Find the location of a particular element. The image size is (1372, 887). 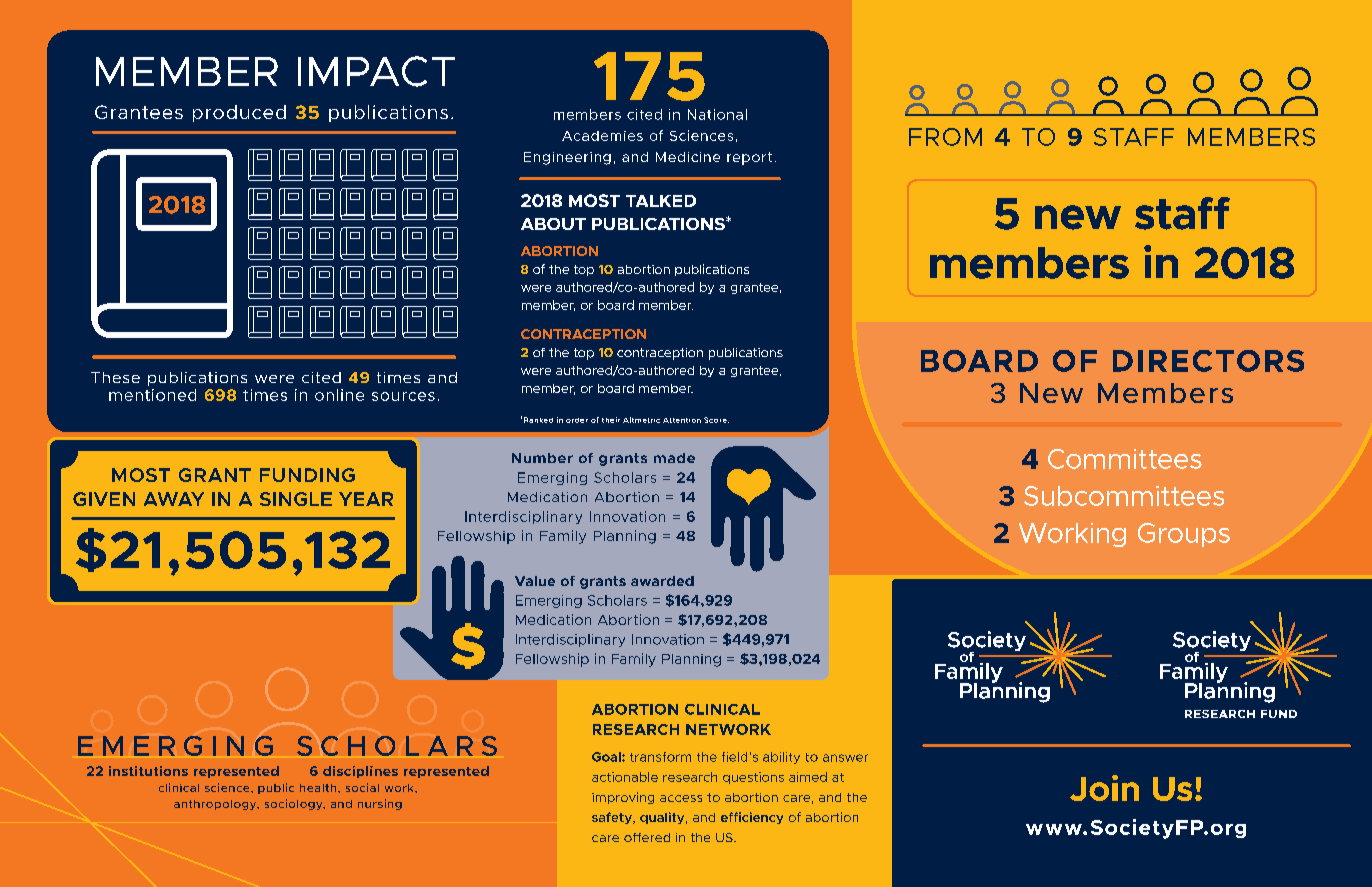

made is located at coordinates (674, 458).
